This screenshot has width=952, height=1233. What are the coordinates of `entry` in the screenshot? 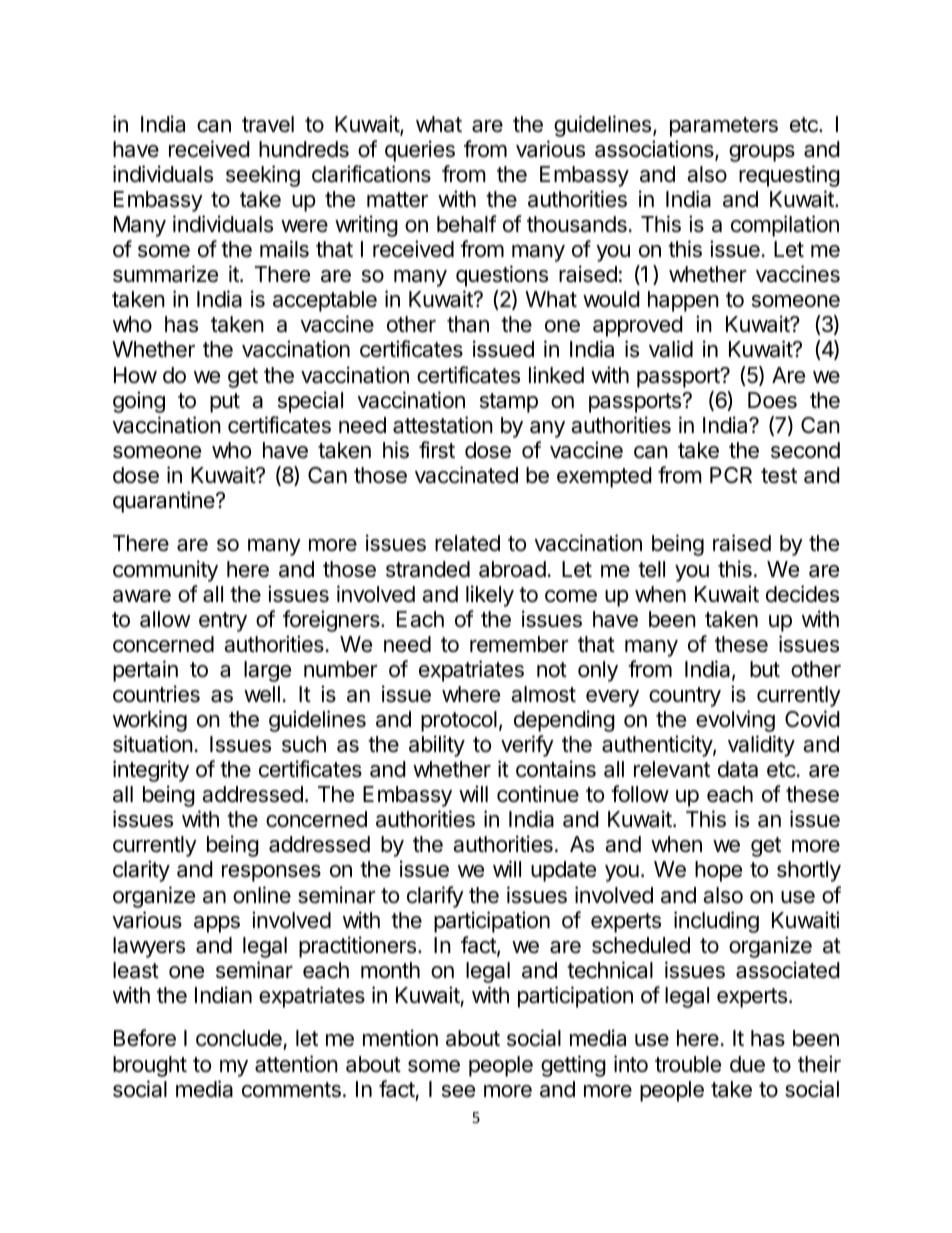 It's located at (223, 622).
